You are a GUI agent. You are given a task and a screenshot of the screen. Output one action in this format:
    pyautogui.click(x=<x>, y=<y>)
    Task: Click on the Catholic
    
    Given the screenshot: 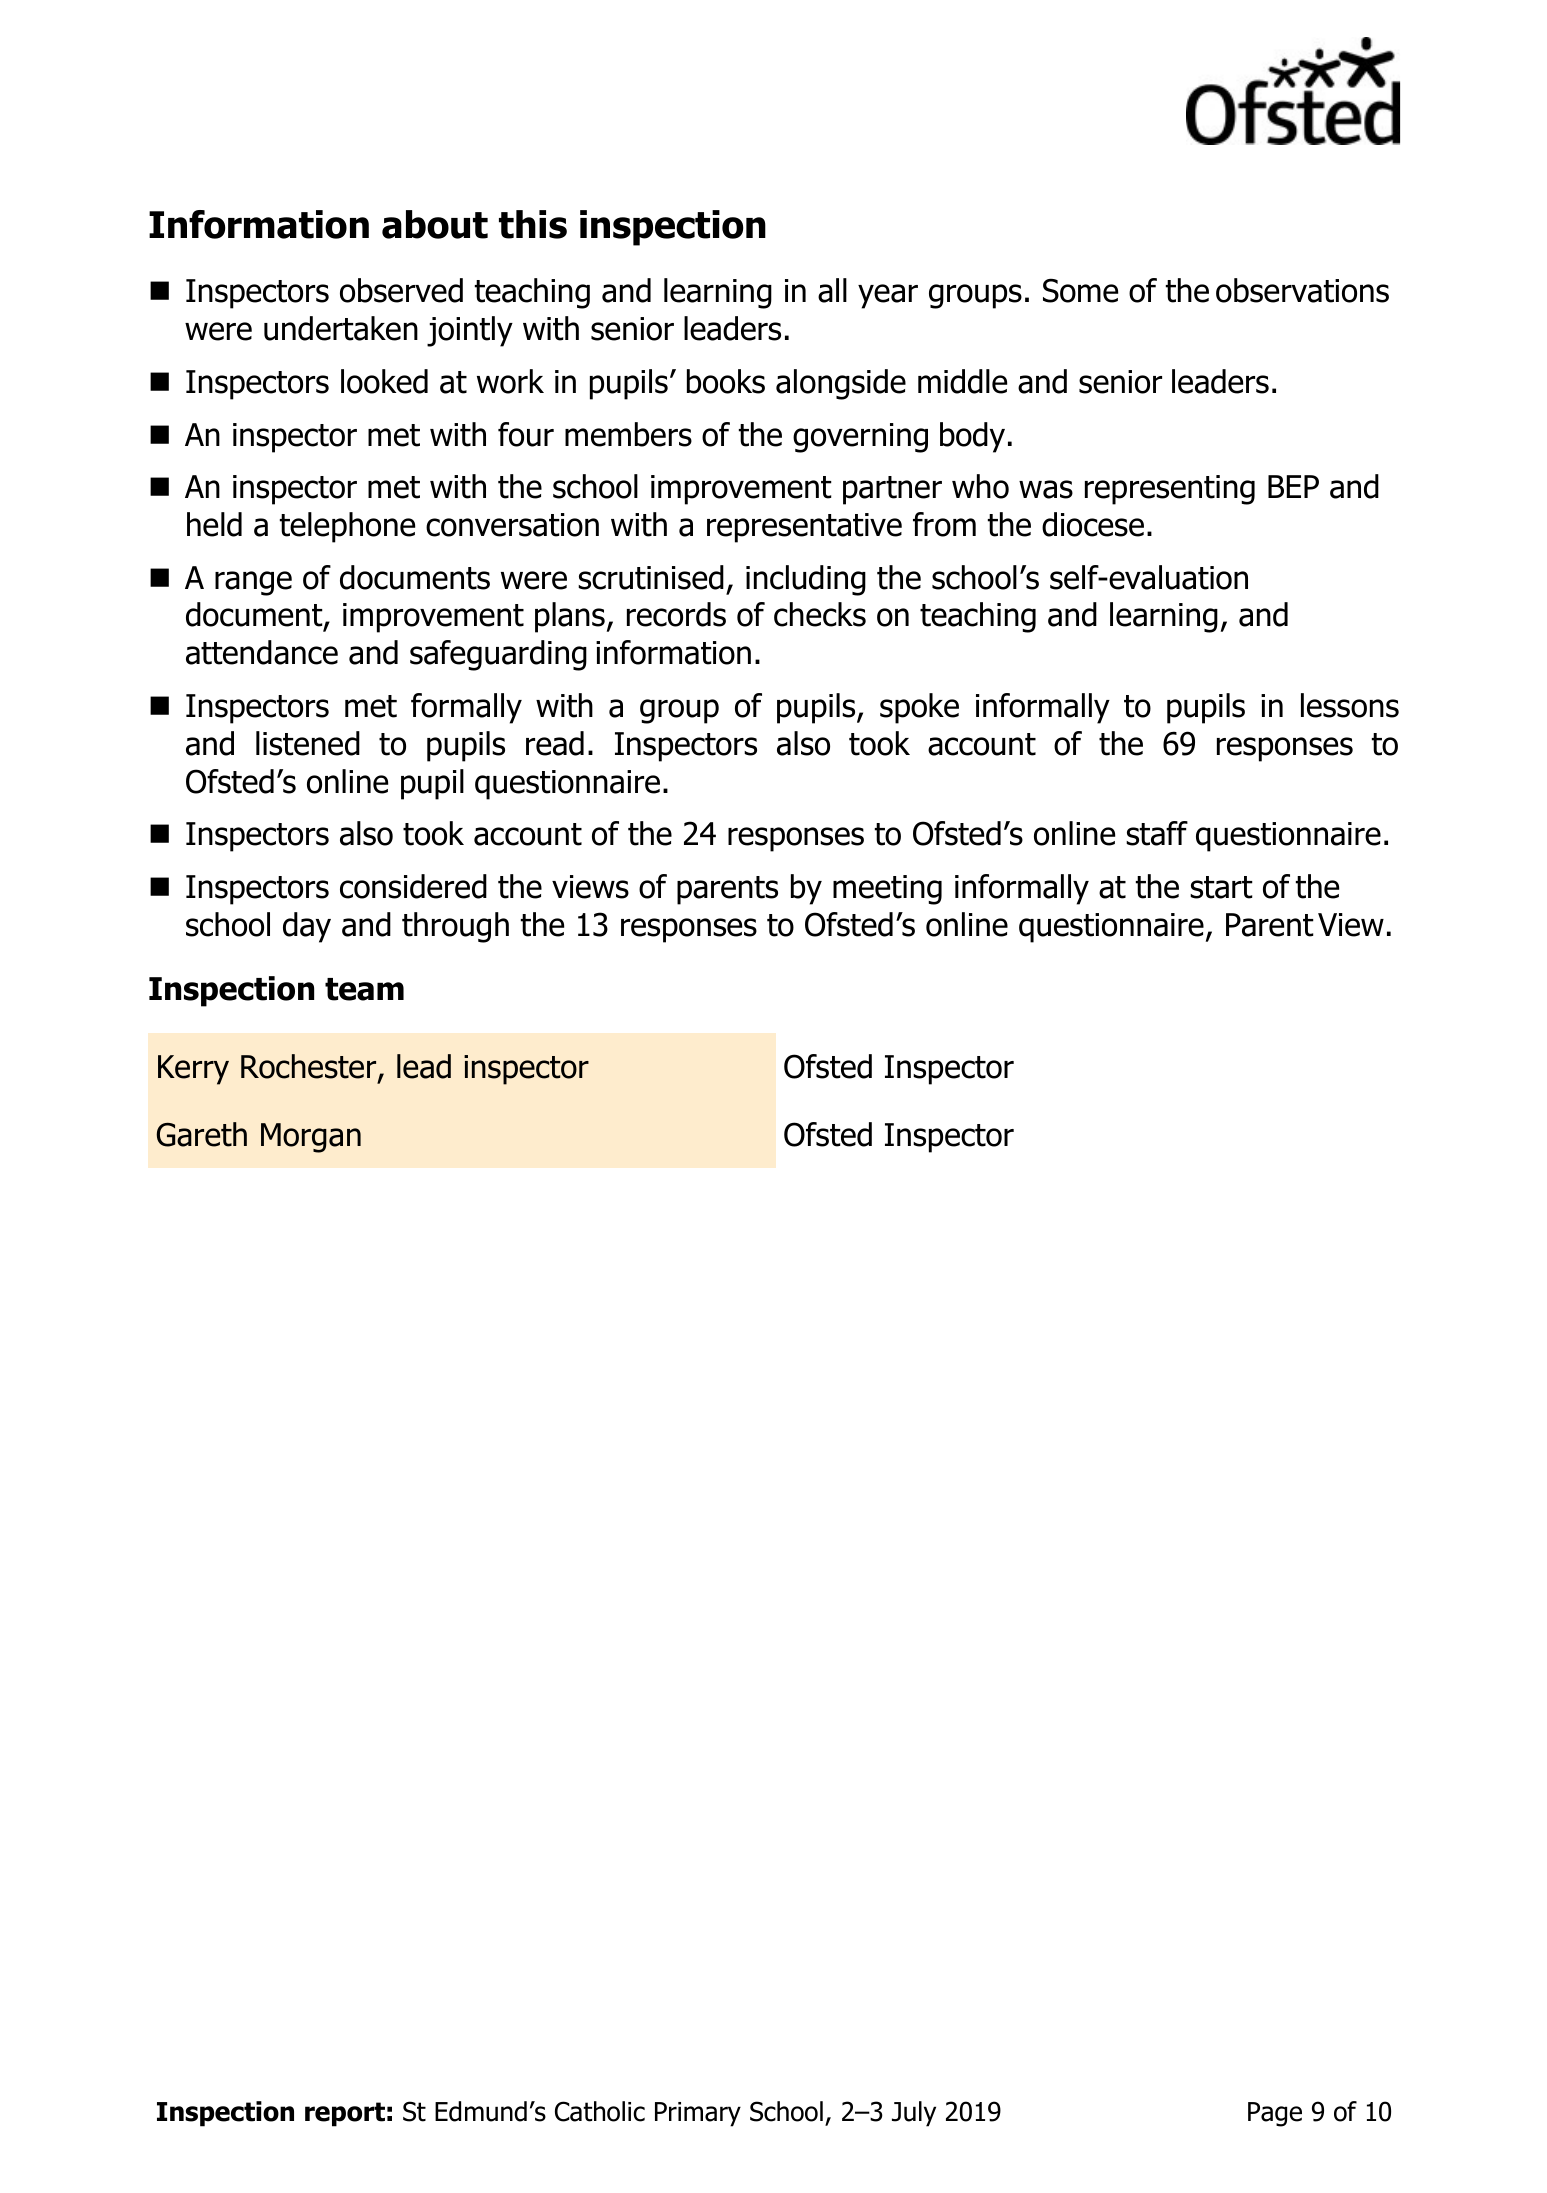 What is the action you would take?
    pyautogui.click(x=600, y=2111)
